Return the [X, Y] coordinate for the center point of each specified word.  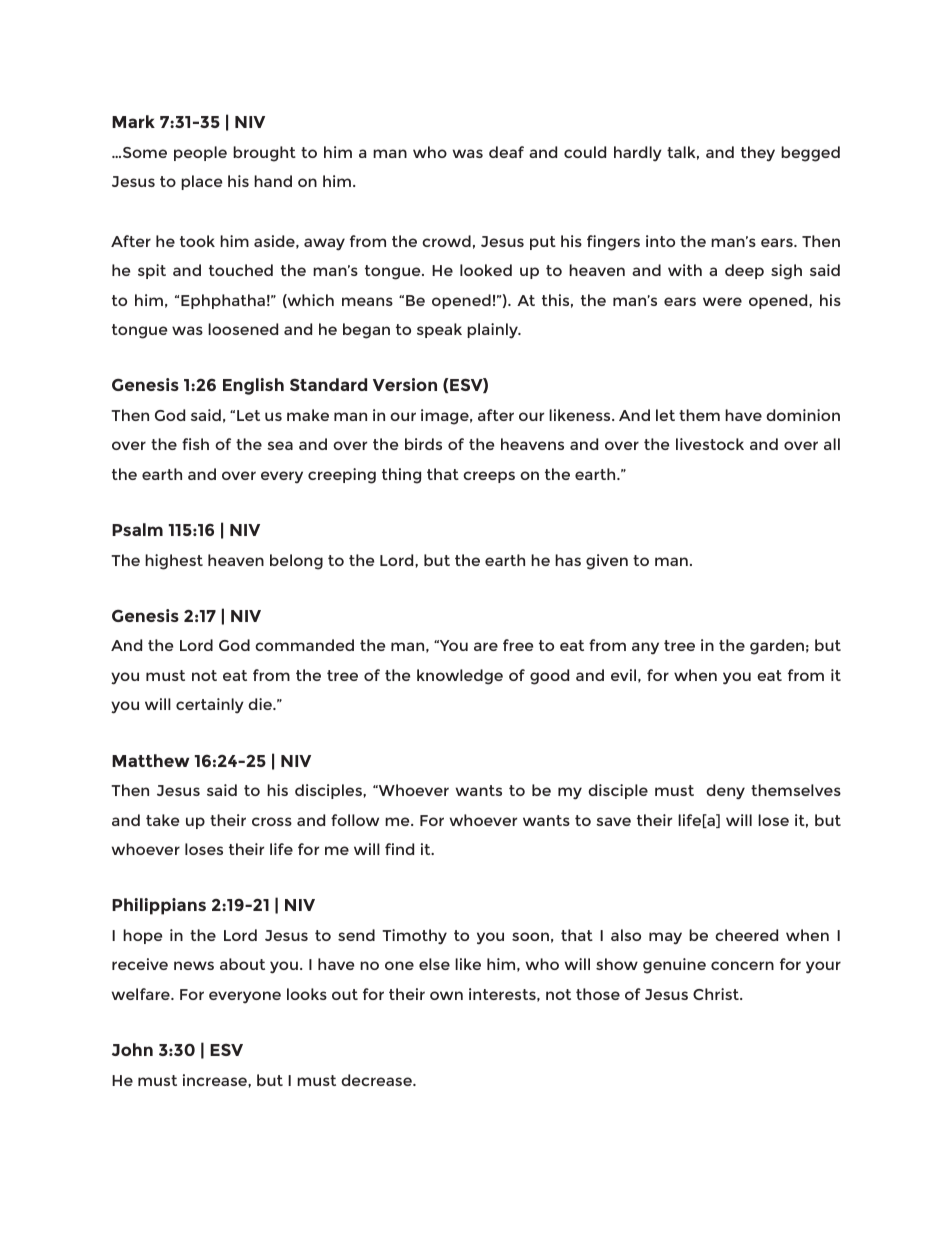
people [200, 153]
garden [777, 647]
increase [216, 1080]
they [758, 154]
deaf [506, 152]
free [518, 645]
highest [174, 562]
